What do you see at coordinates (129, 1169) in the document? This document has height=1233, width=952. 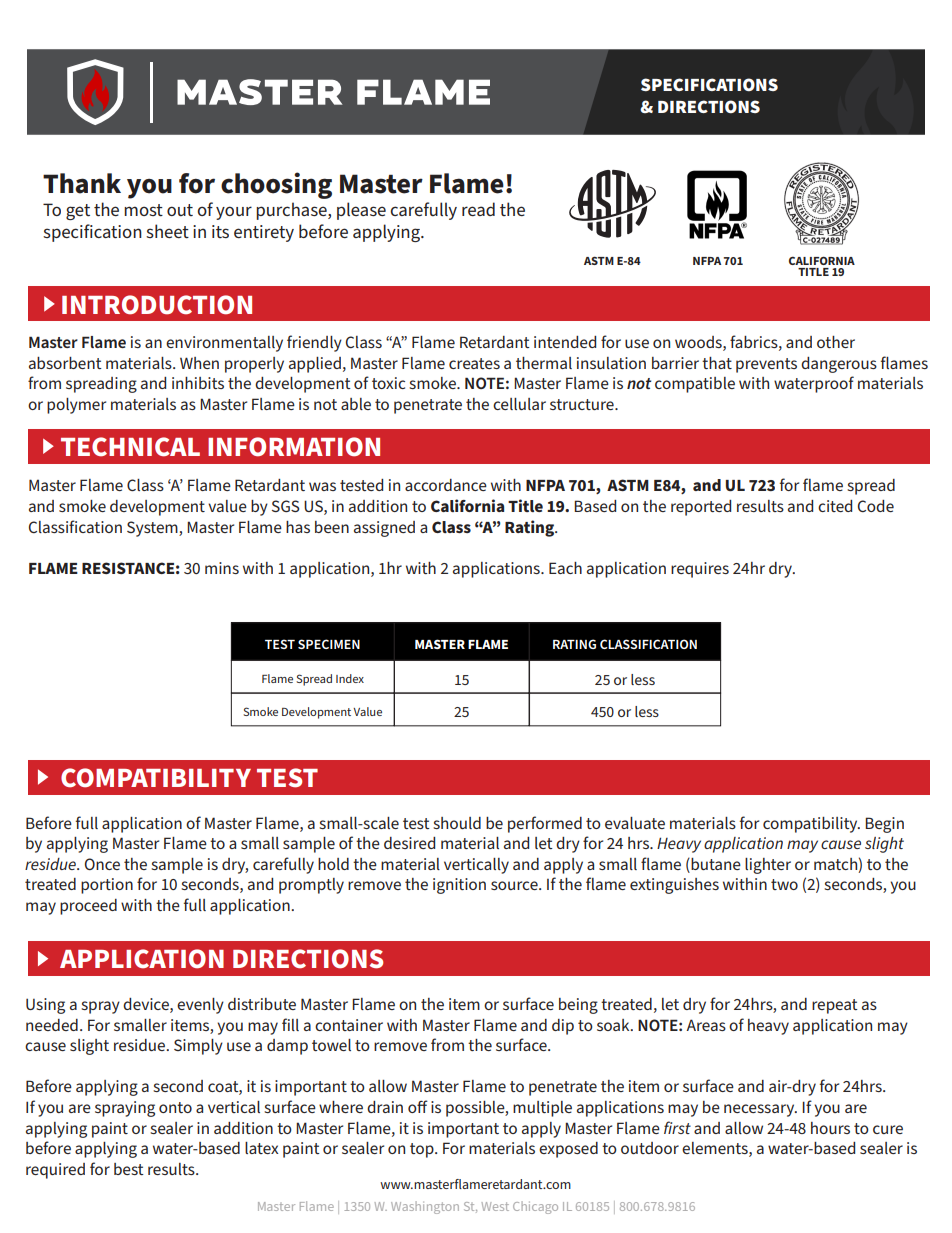 I see `best` at bounding box center [129, 1169].
